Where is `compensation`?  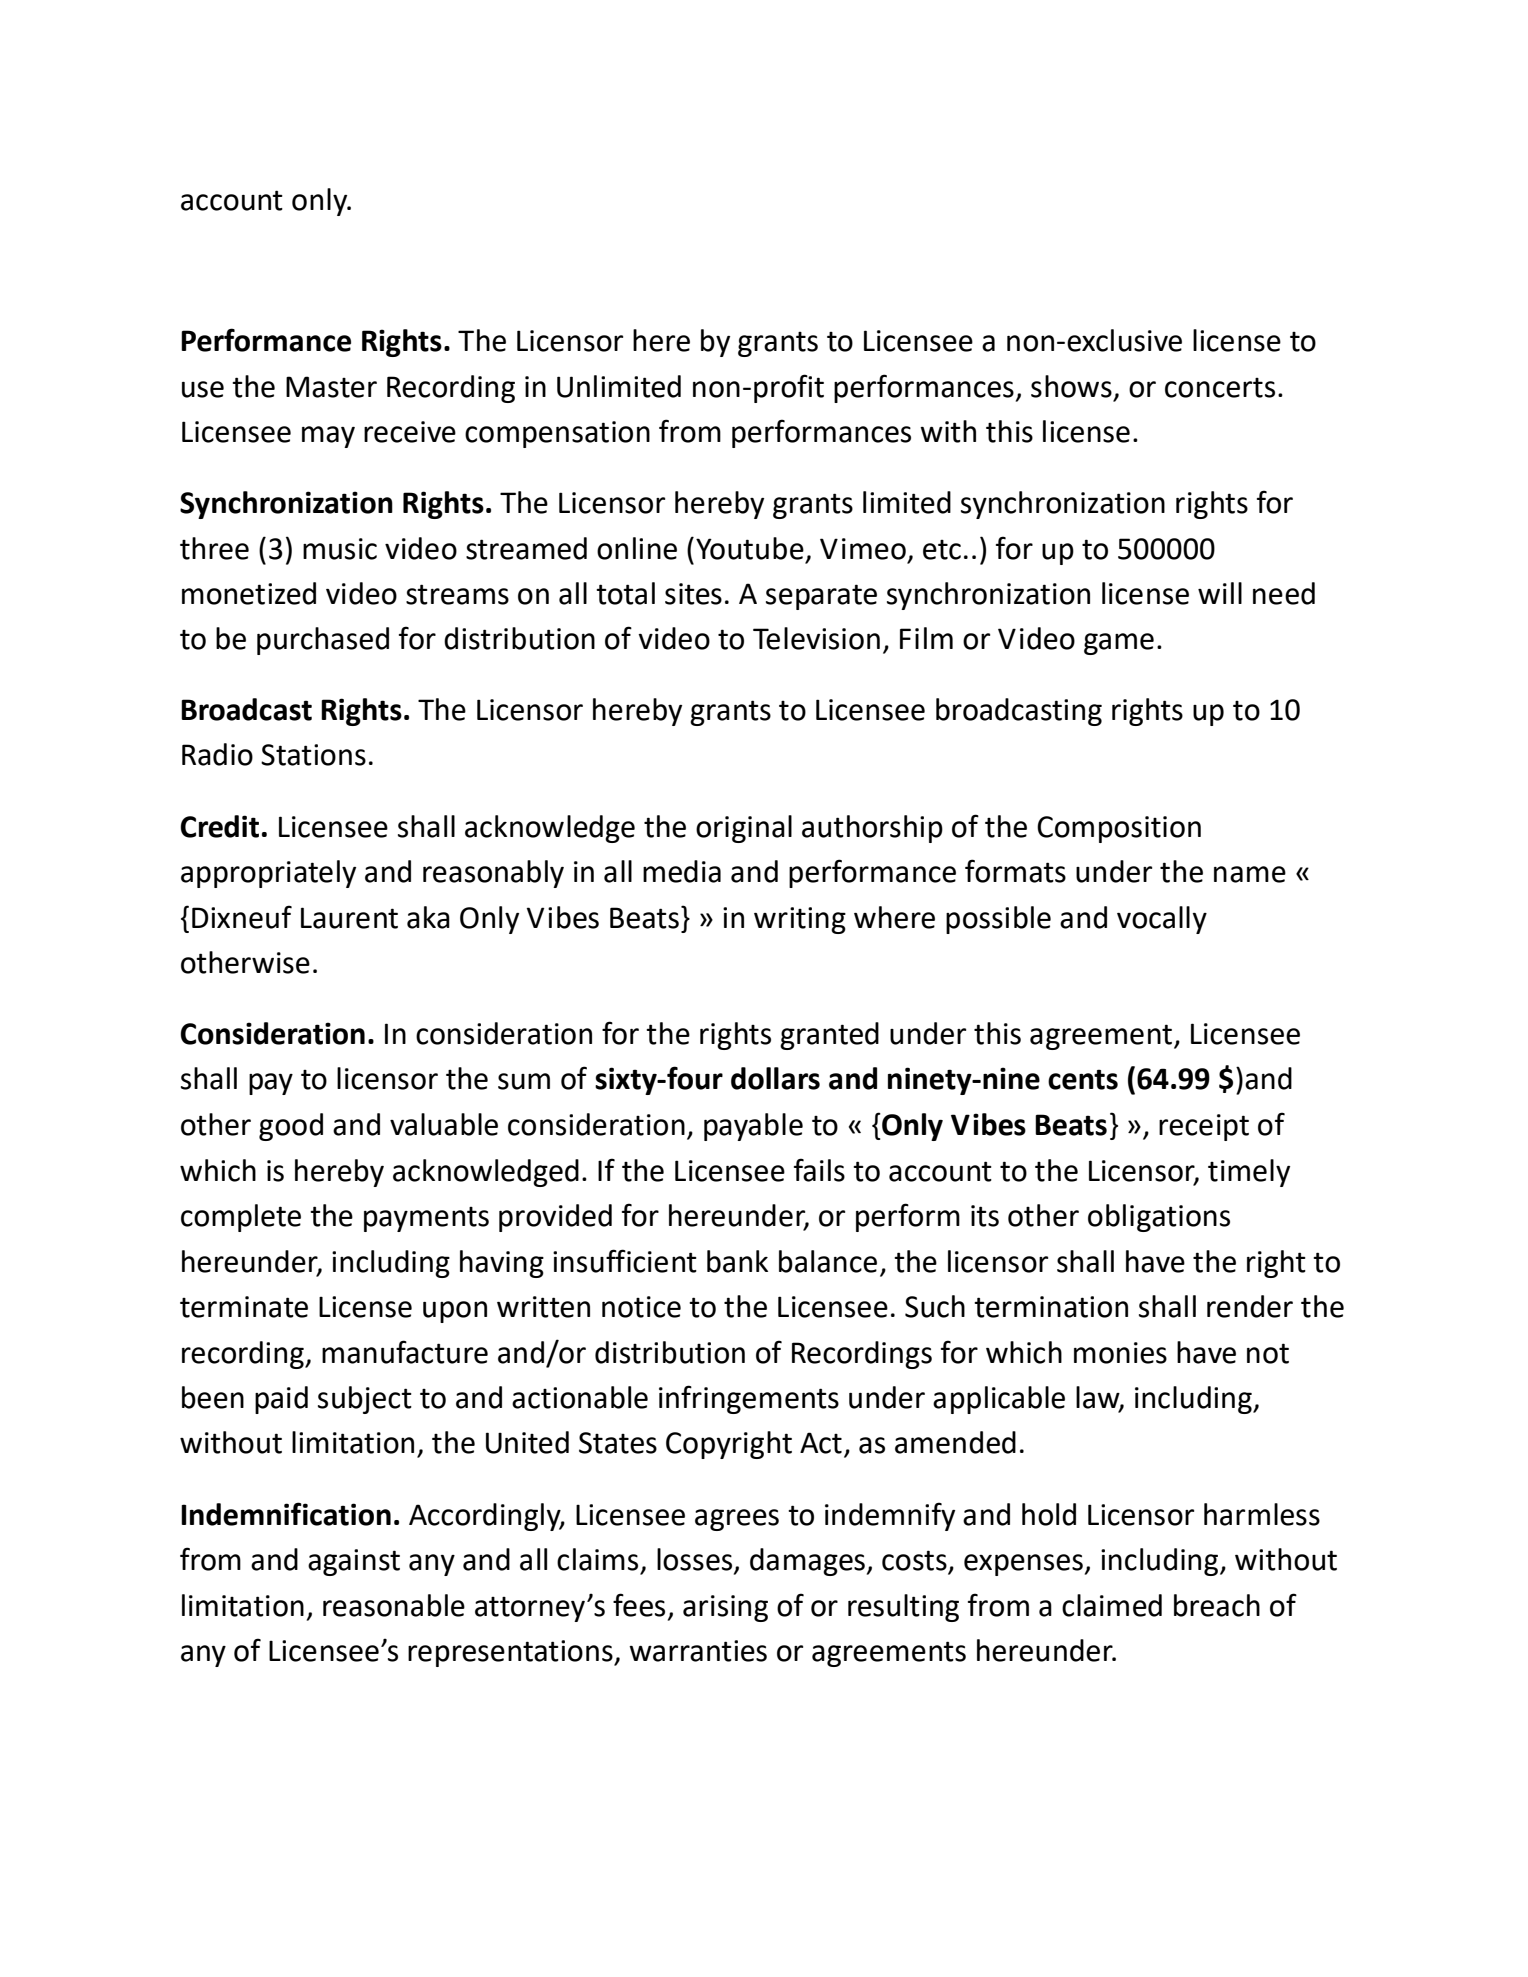 compensation is located at coordinates (557, 434).
